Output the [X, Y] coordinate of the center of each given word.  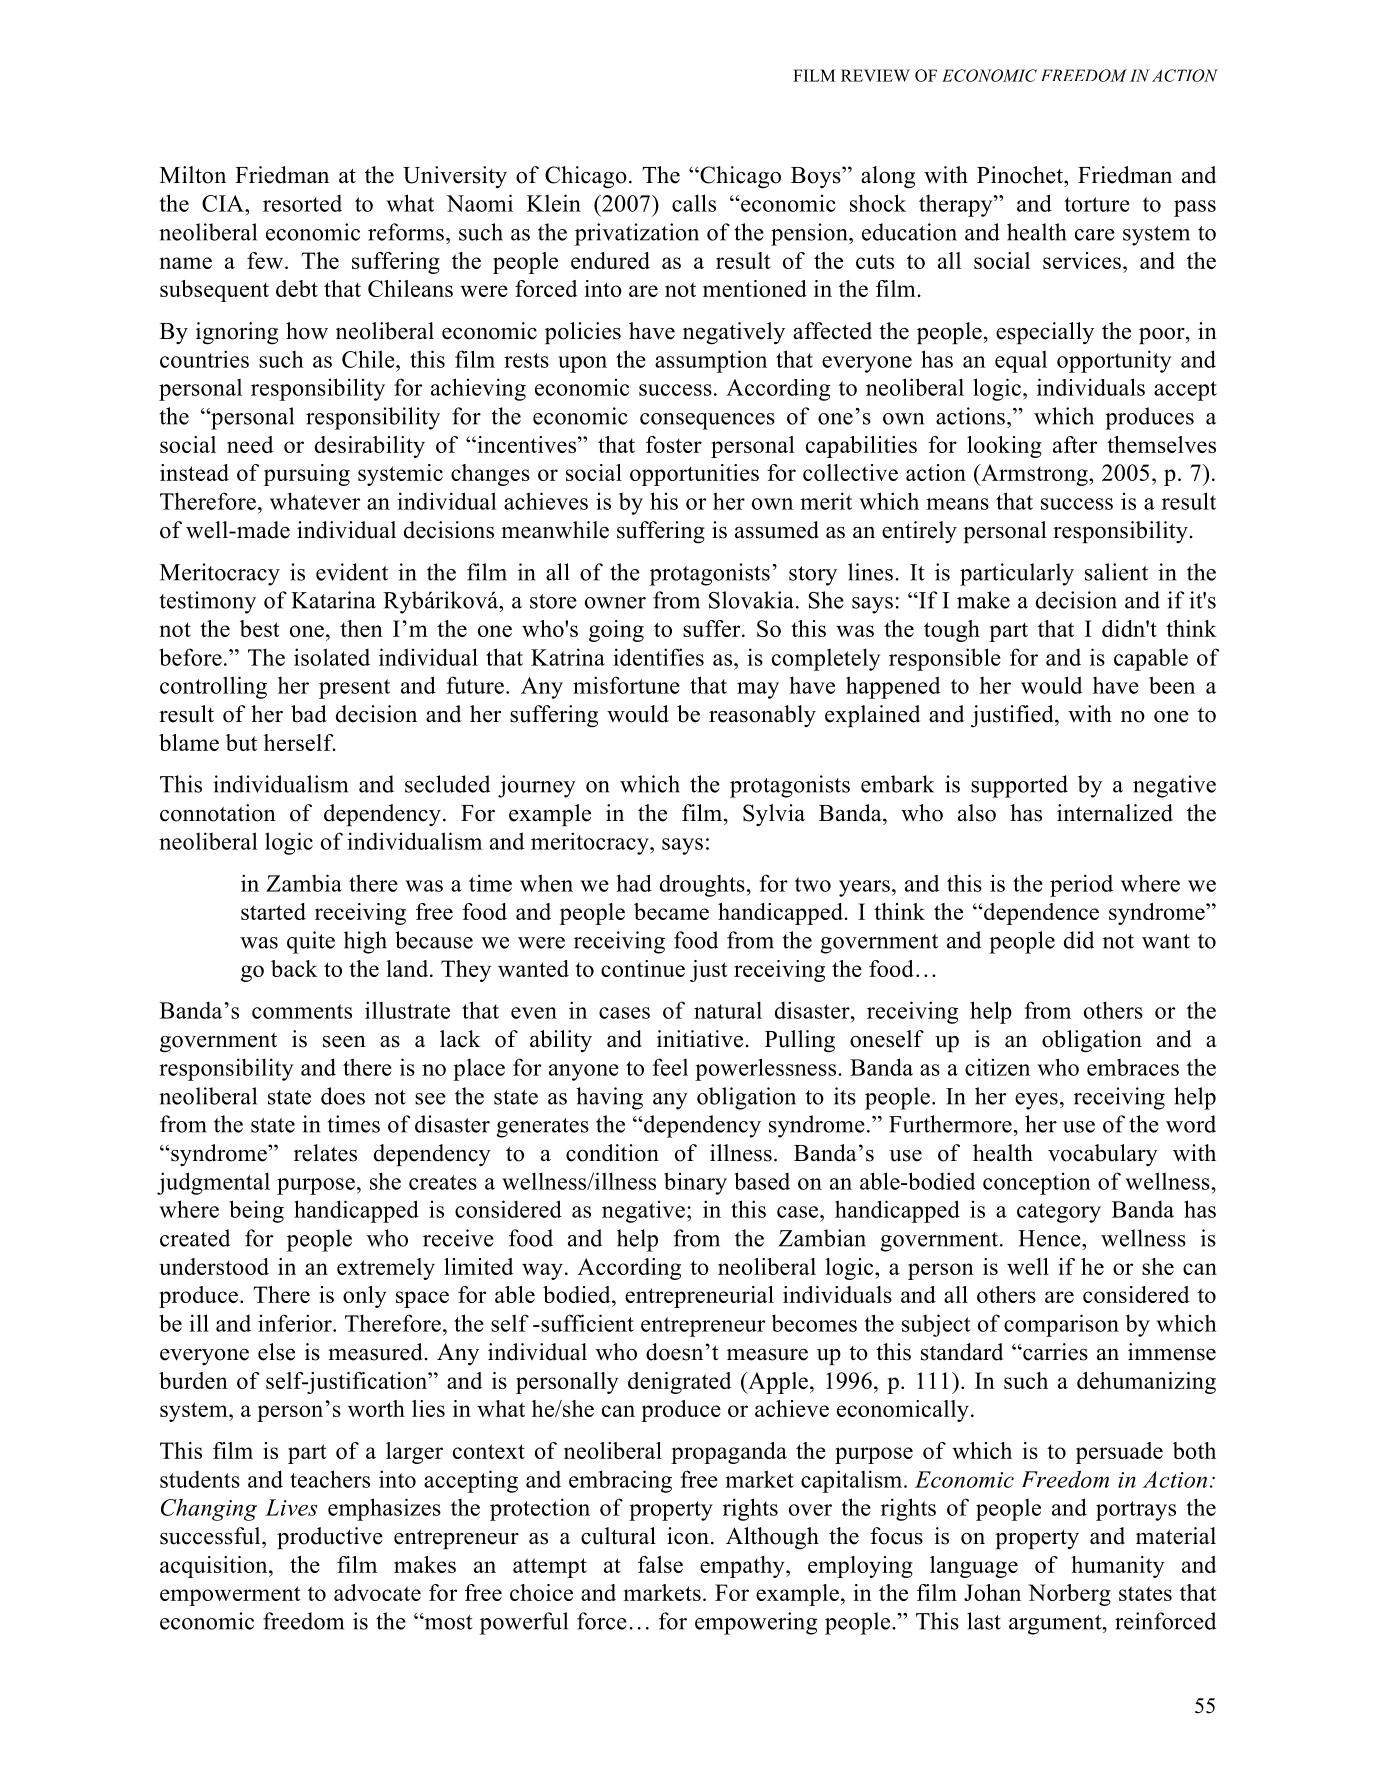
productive [330, 1538]
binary [695, 1183]
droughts [702, 885]
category [1059, 1213]
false [660, 1564]
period [1081, 885]
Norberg [1069, 1595]
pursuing [307, 475]
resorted [302, 203]
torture [1097, 204]
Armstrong [1034, 475]
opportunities [694, 475]
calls [694, 203]
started [273, 911]
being [256, 1211]
